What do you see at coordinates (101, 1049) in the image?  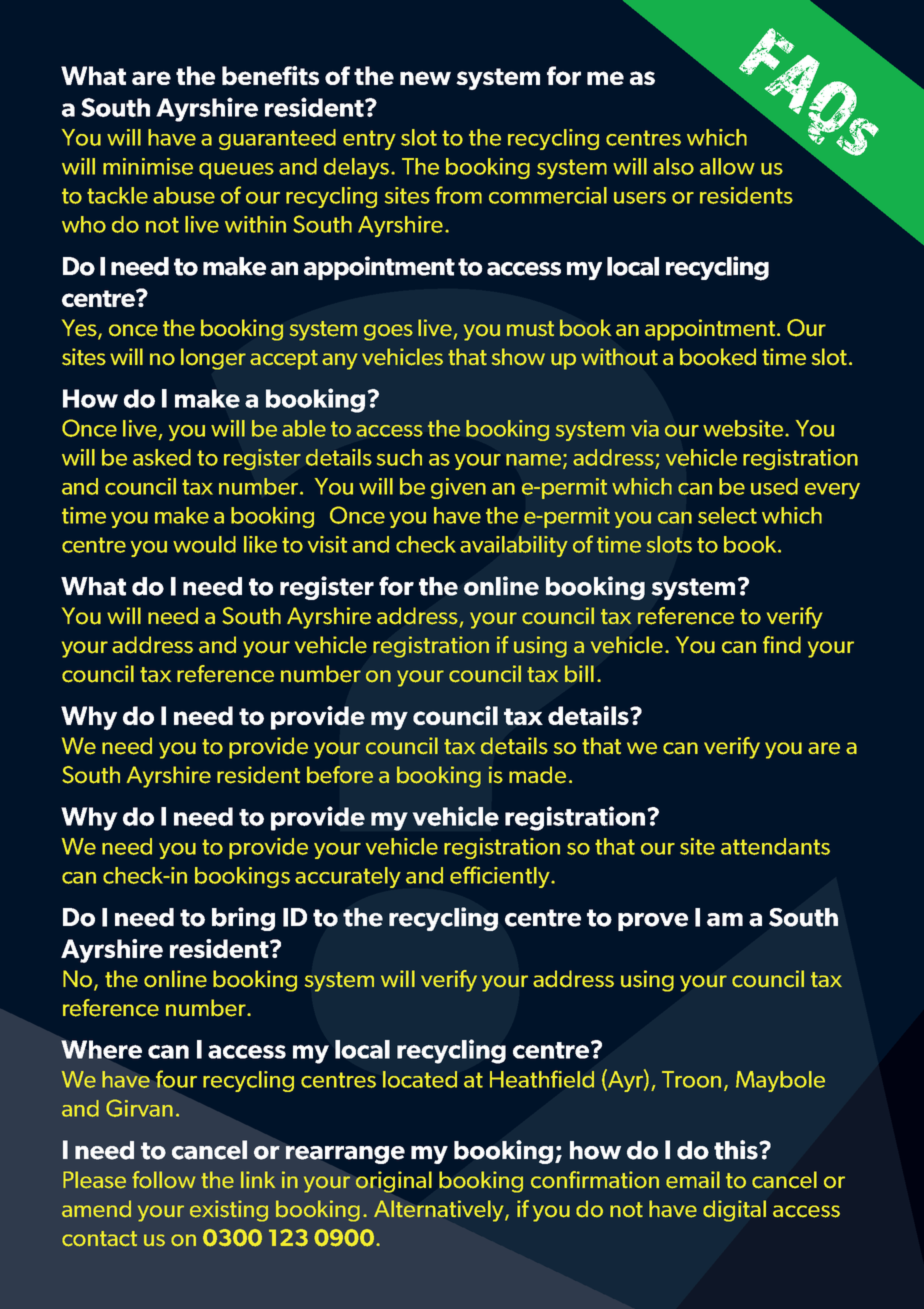 I see `Where` at bounding box center [101, 1049].
